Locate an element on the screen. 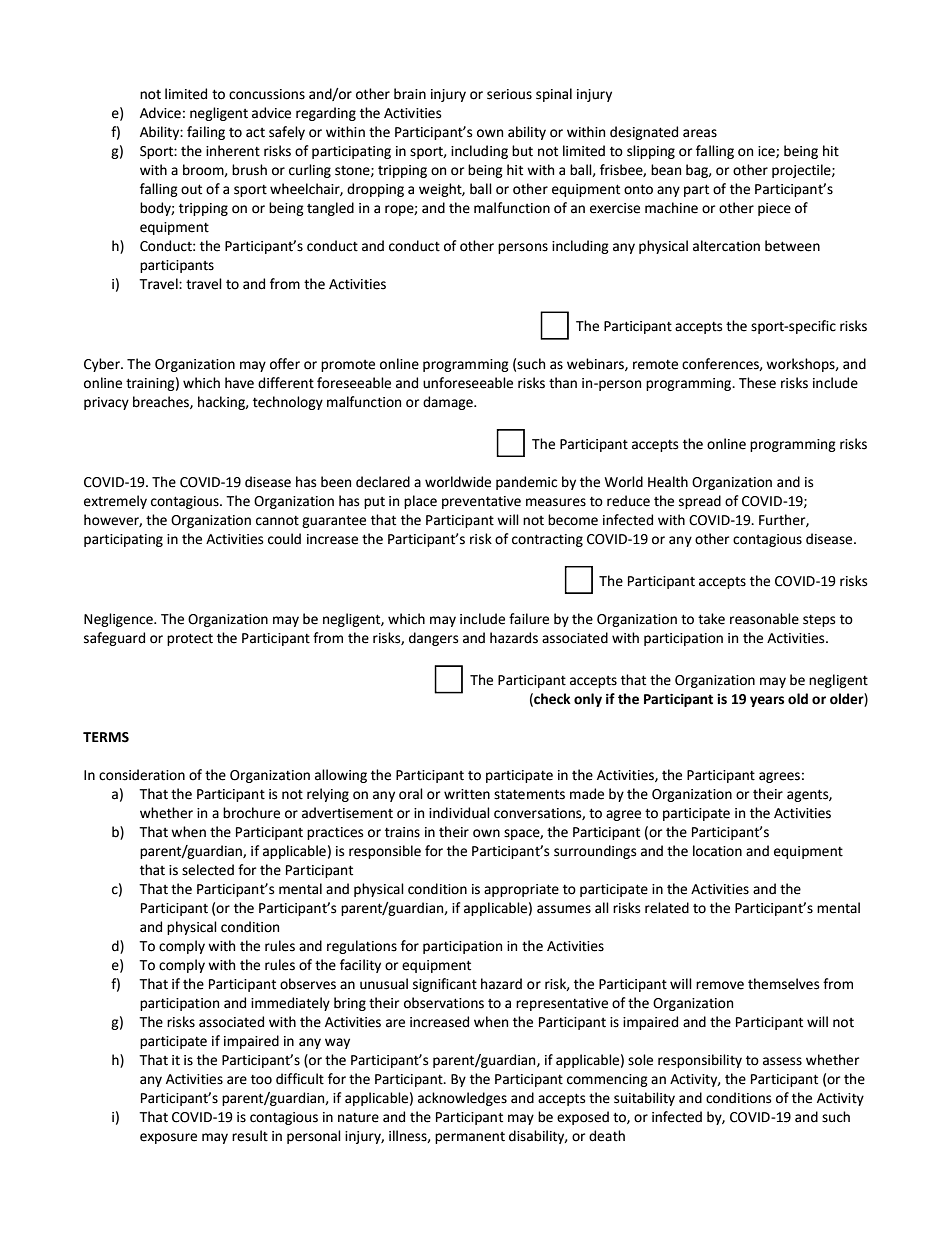 The width and height of the screenshot is (952, 1233). failing is located at coordinates (206, 133).
